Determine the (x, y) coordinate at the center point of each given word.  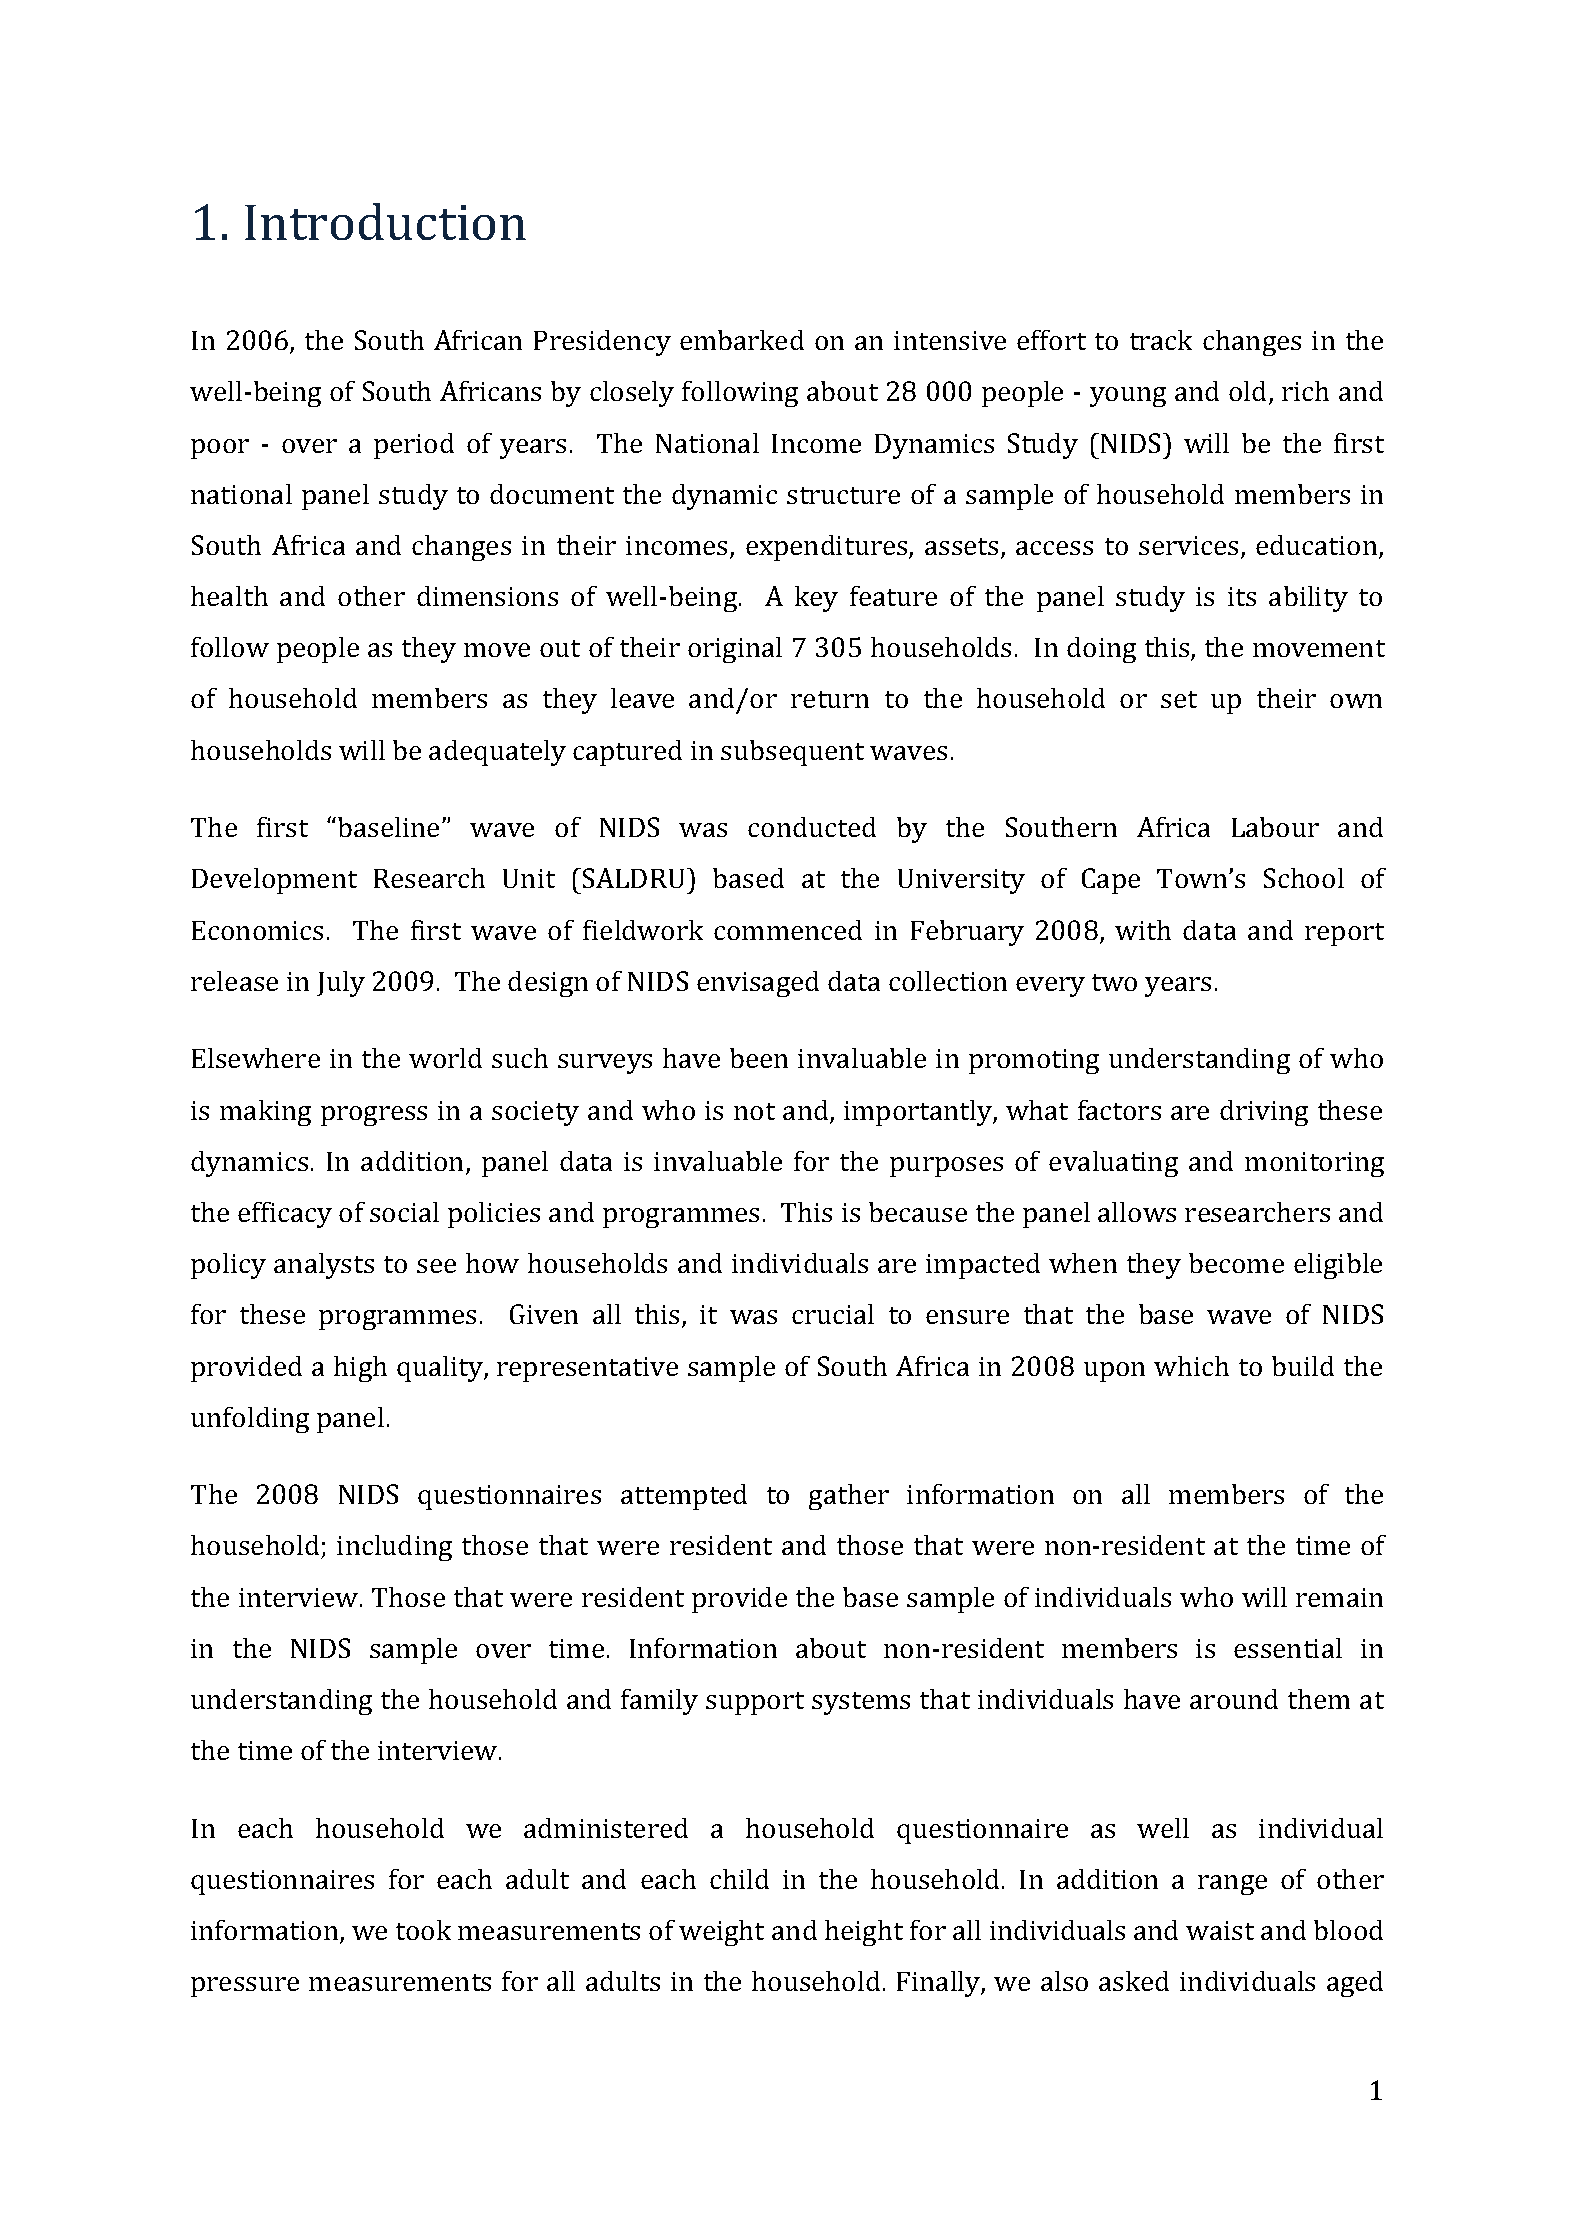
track (1161, 340)
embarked (742, 340)
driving (1264, 1113)
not (754, 1111)
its (1242, 596)
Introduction (385, 221)
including (394, 1548)
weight (721, 1933)
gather (849, 1497)
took (423, 1930)
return (830, 699)
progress (374, 1116)
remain (1339, 1597)
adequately (497, 753)
